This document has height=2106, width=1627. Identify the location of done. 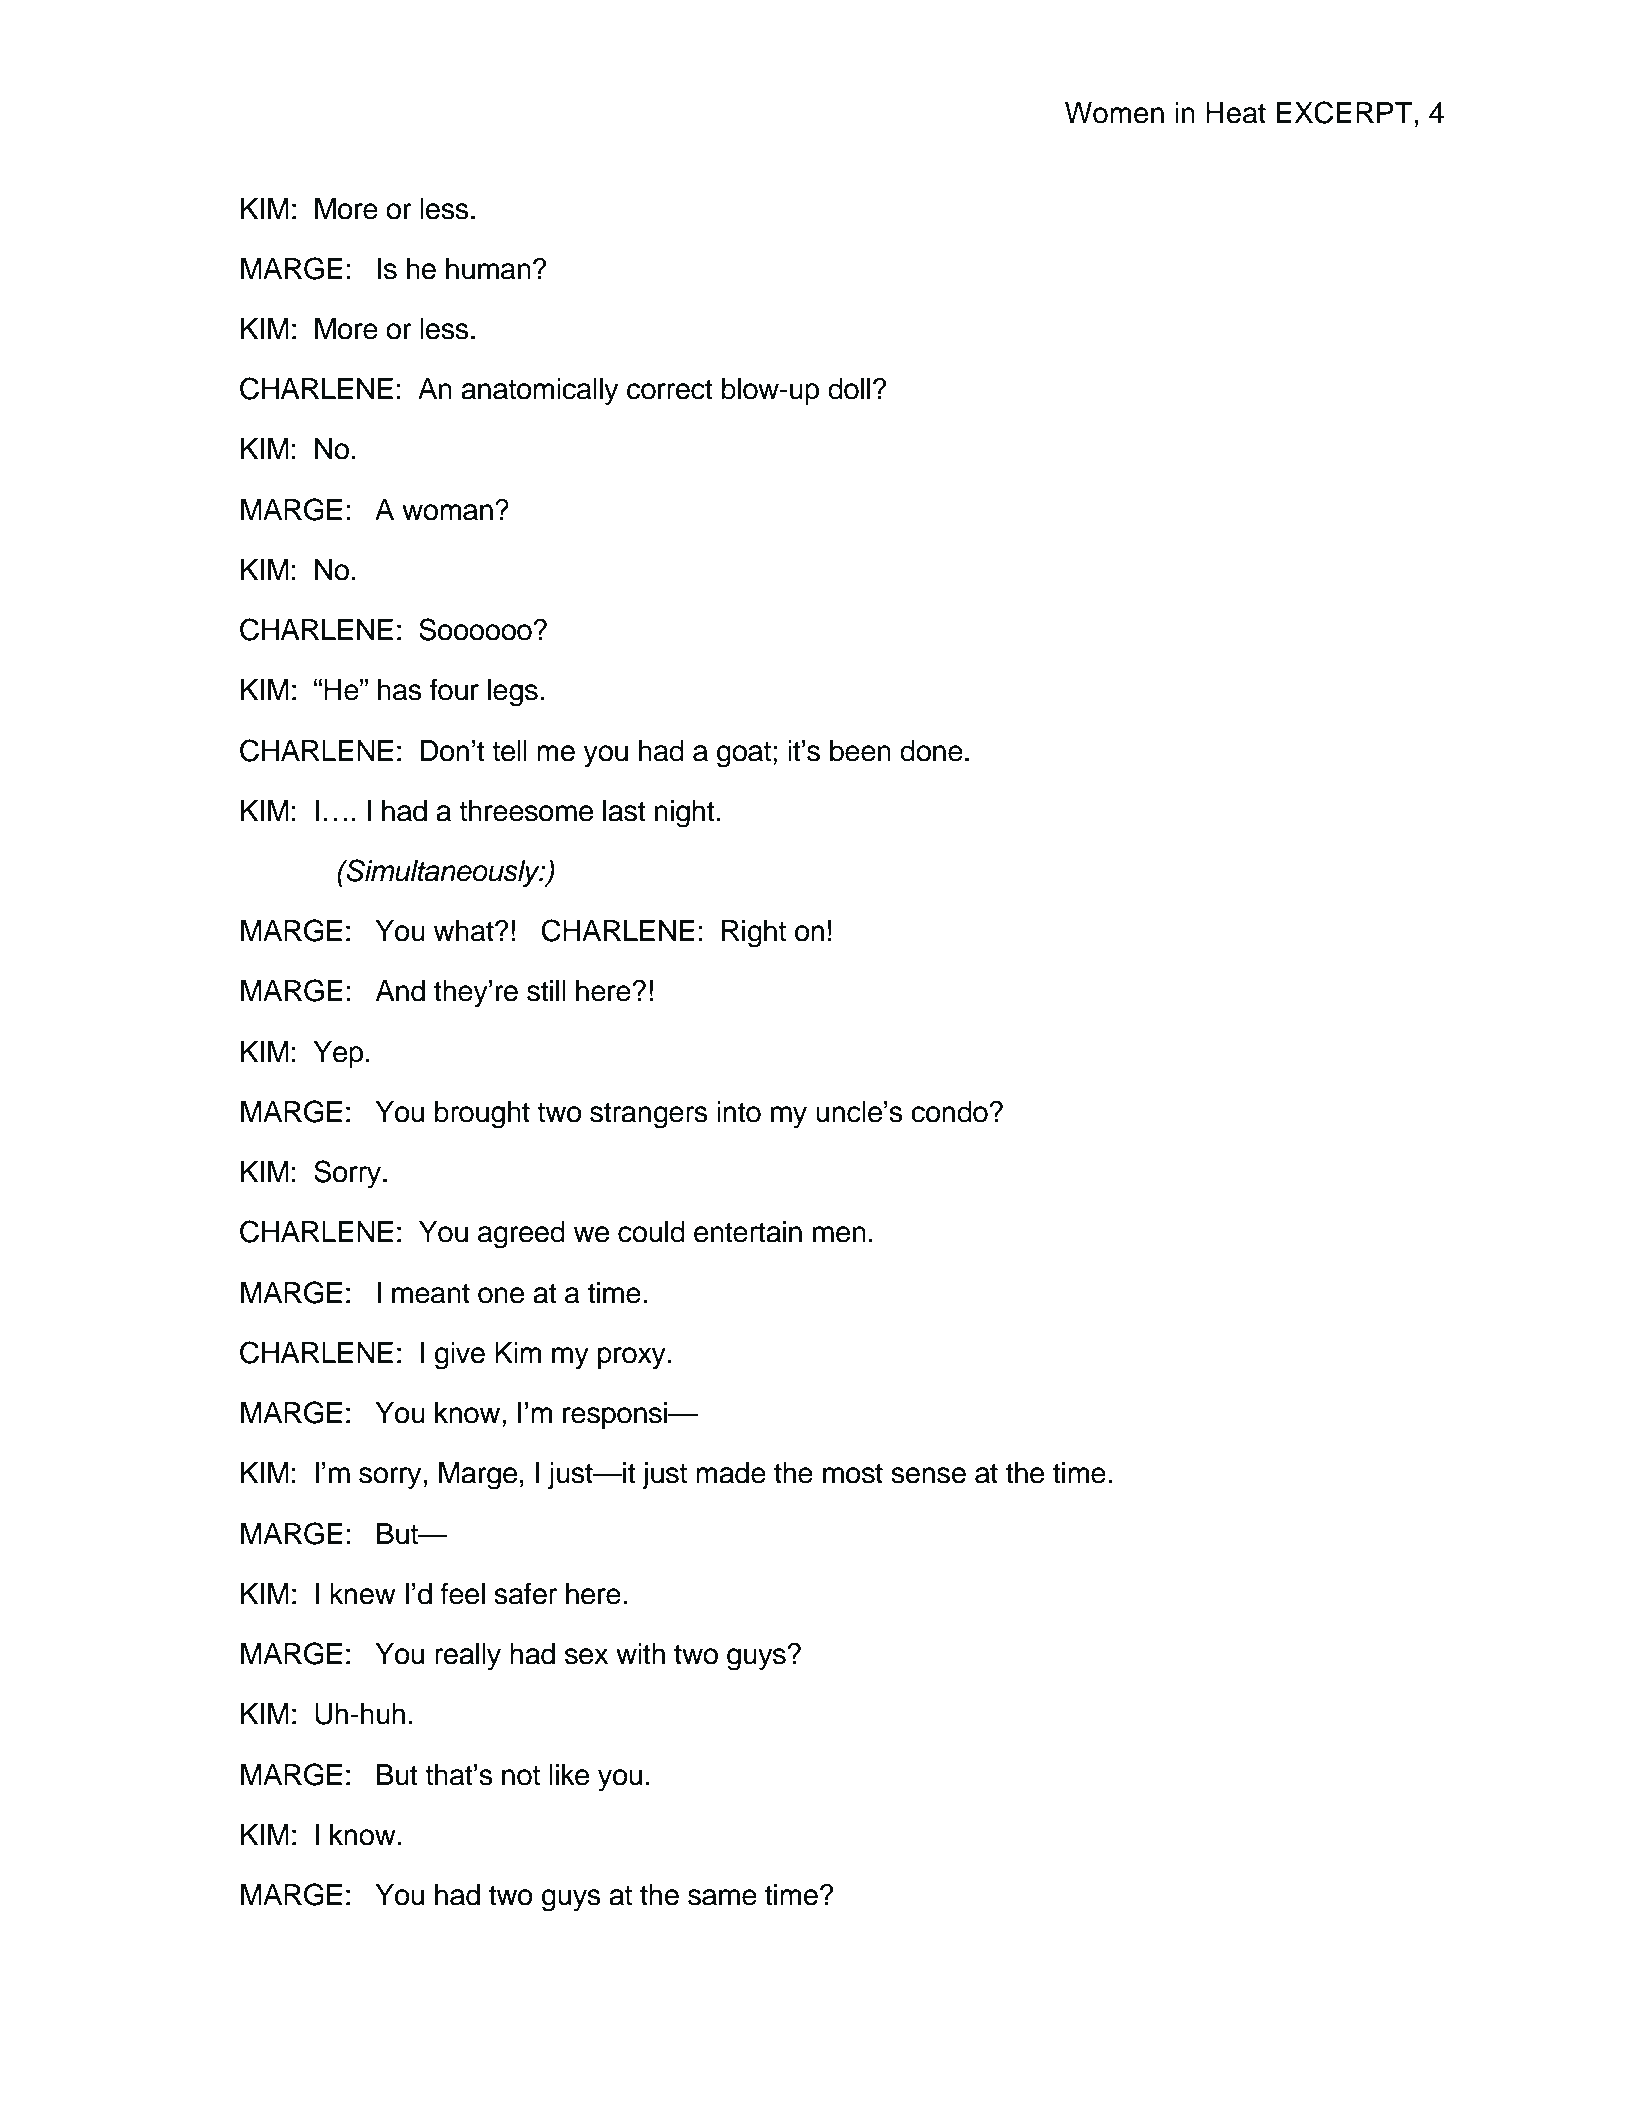
(931, 751).
